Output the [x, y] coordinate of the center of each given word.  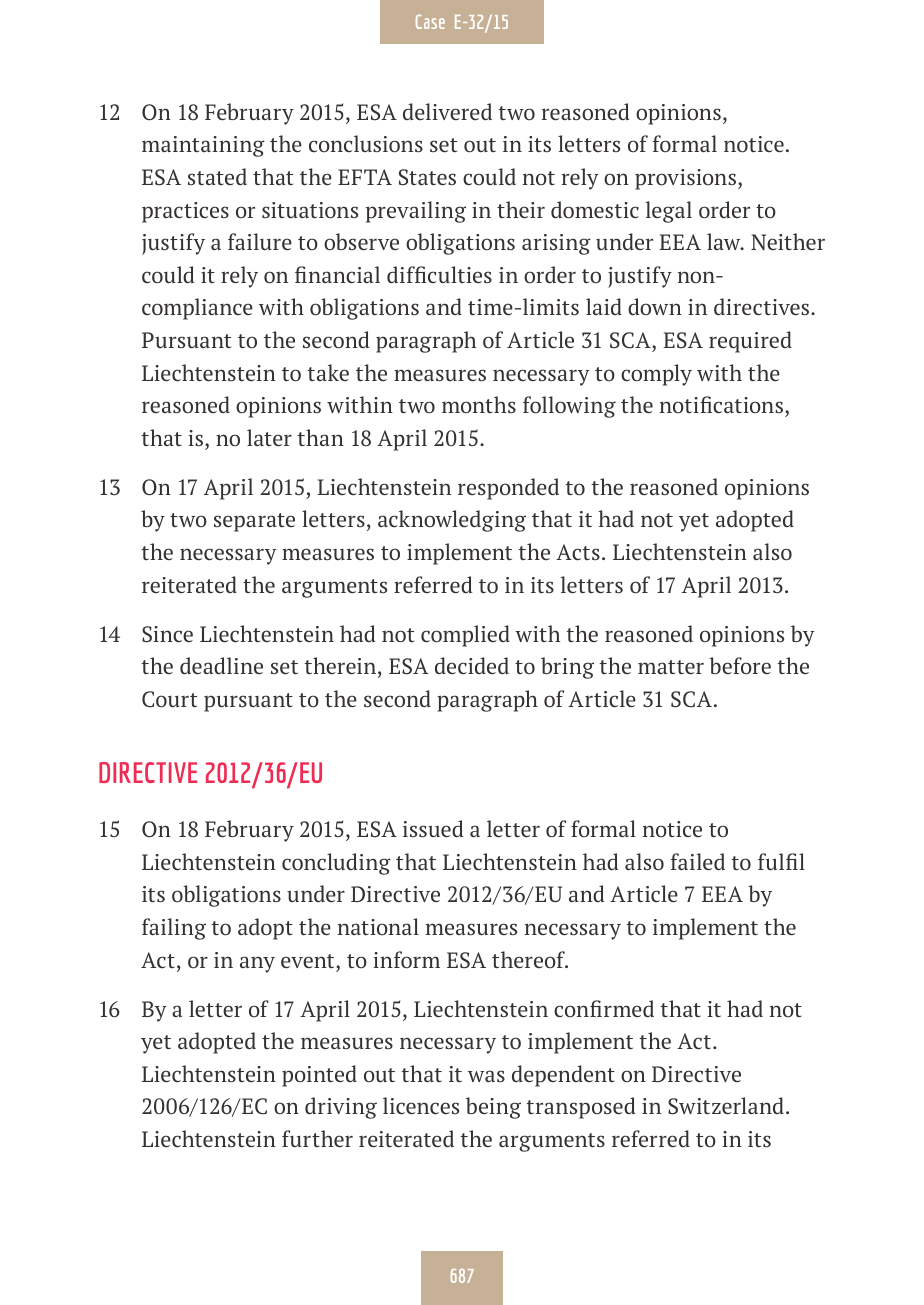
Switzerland [726, 1106]
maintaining [203, 146]
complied [465, 636]
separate [254, 522]
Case [430, 21]
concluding [336, 864]
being [493, 1108]
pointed [319, 1076]
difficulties [439, 274]
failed [698, 862]
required [750, 342]
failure [260, 242]
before [740, 665]
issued [433, 829]
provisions [687, 179]
